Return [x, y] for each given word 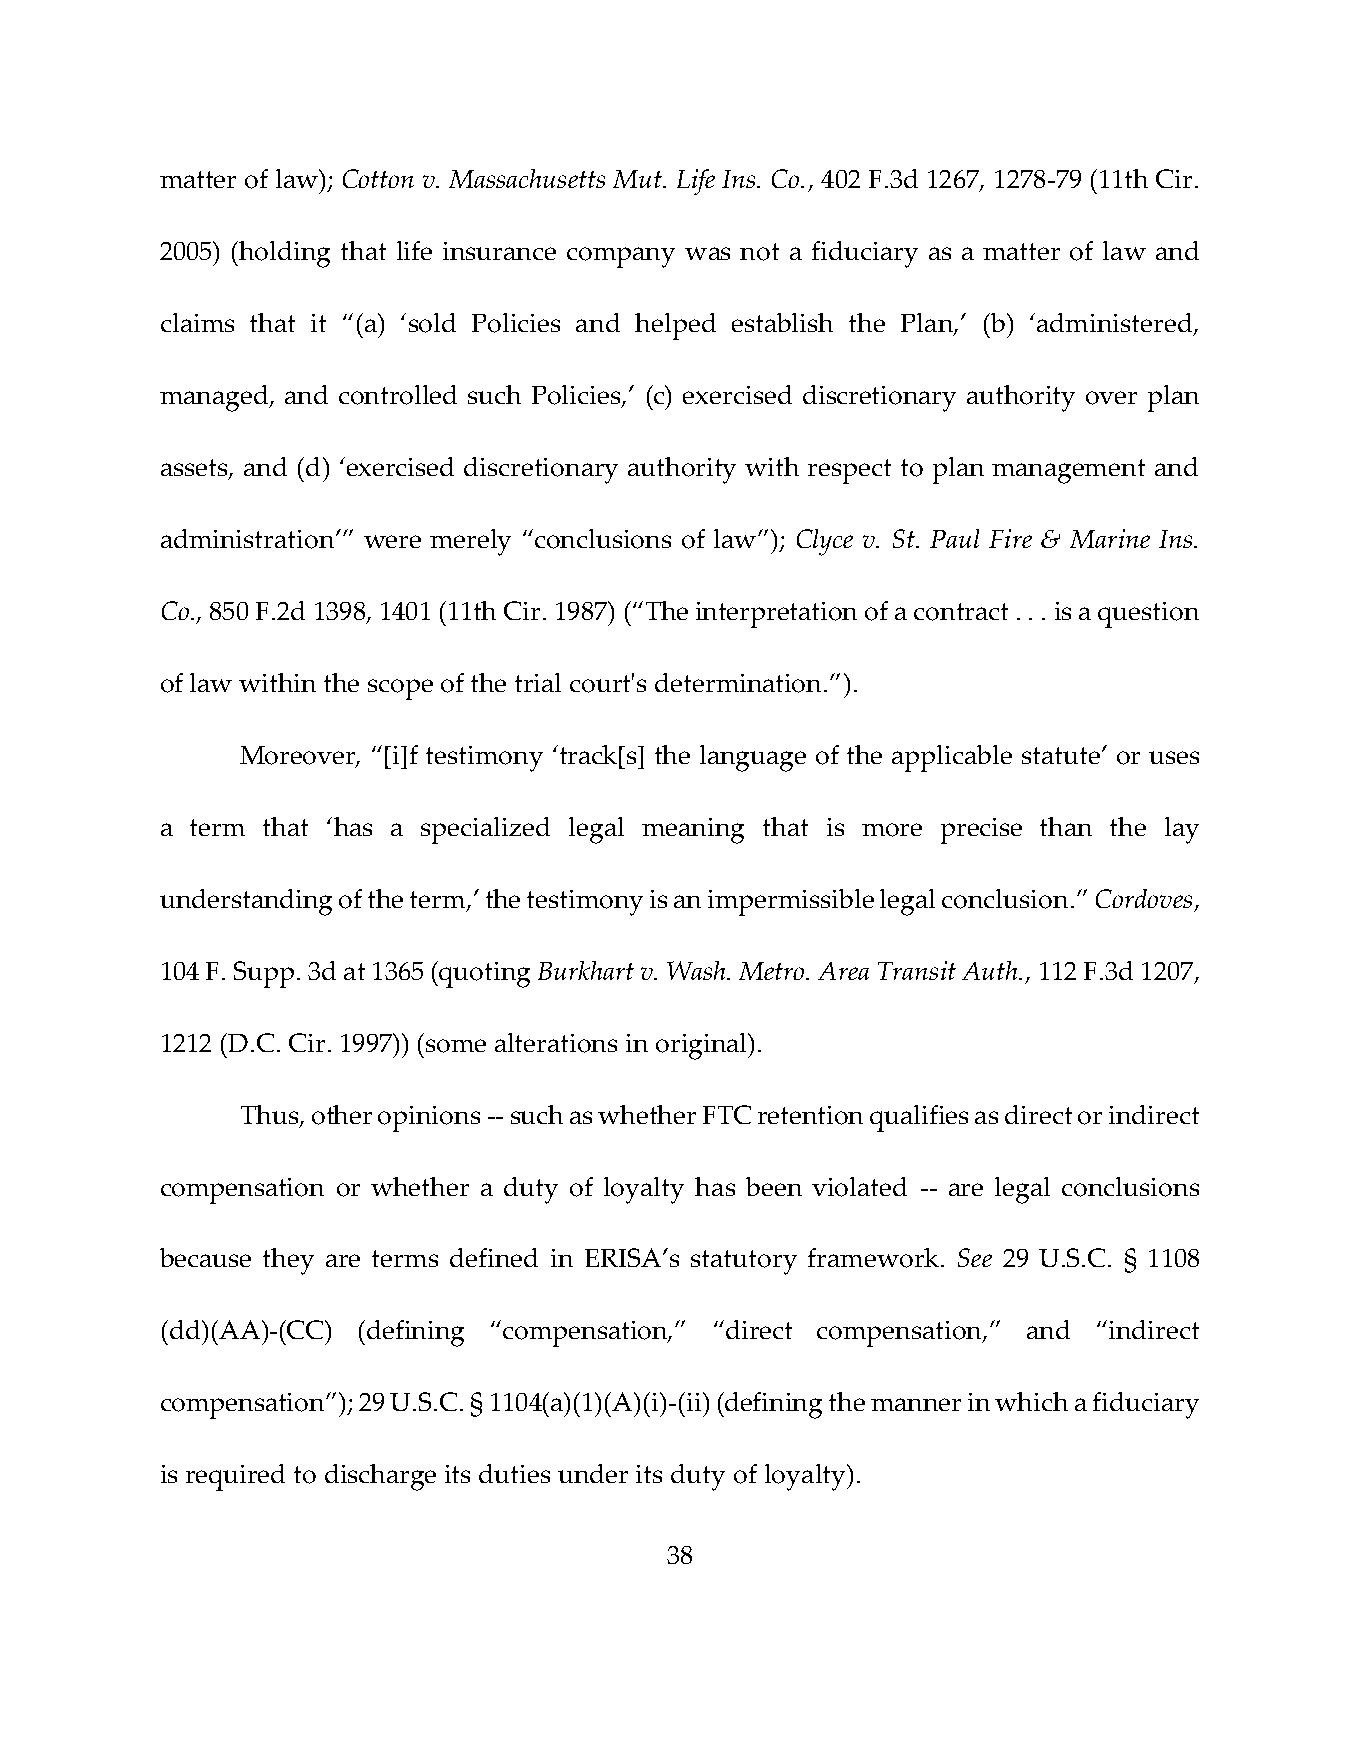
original [702, 1046]
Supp [264, 974]
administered [1116, 324]
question [1148, 615]
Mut [638, 179]
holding [284, 254]
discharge [380, 1477]
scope [400, 689]
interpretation [776, 615]
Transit [917, 970]
